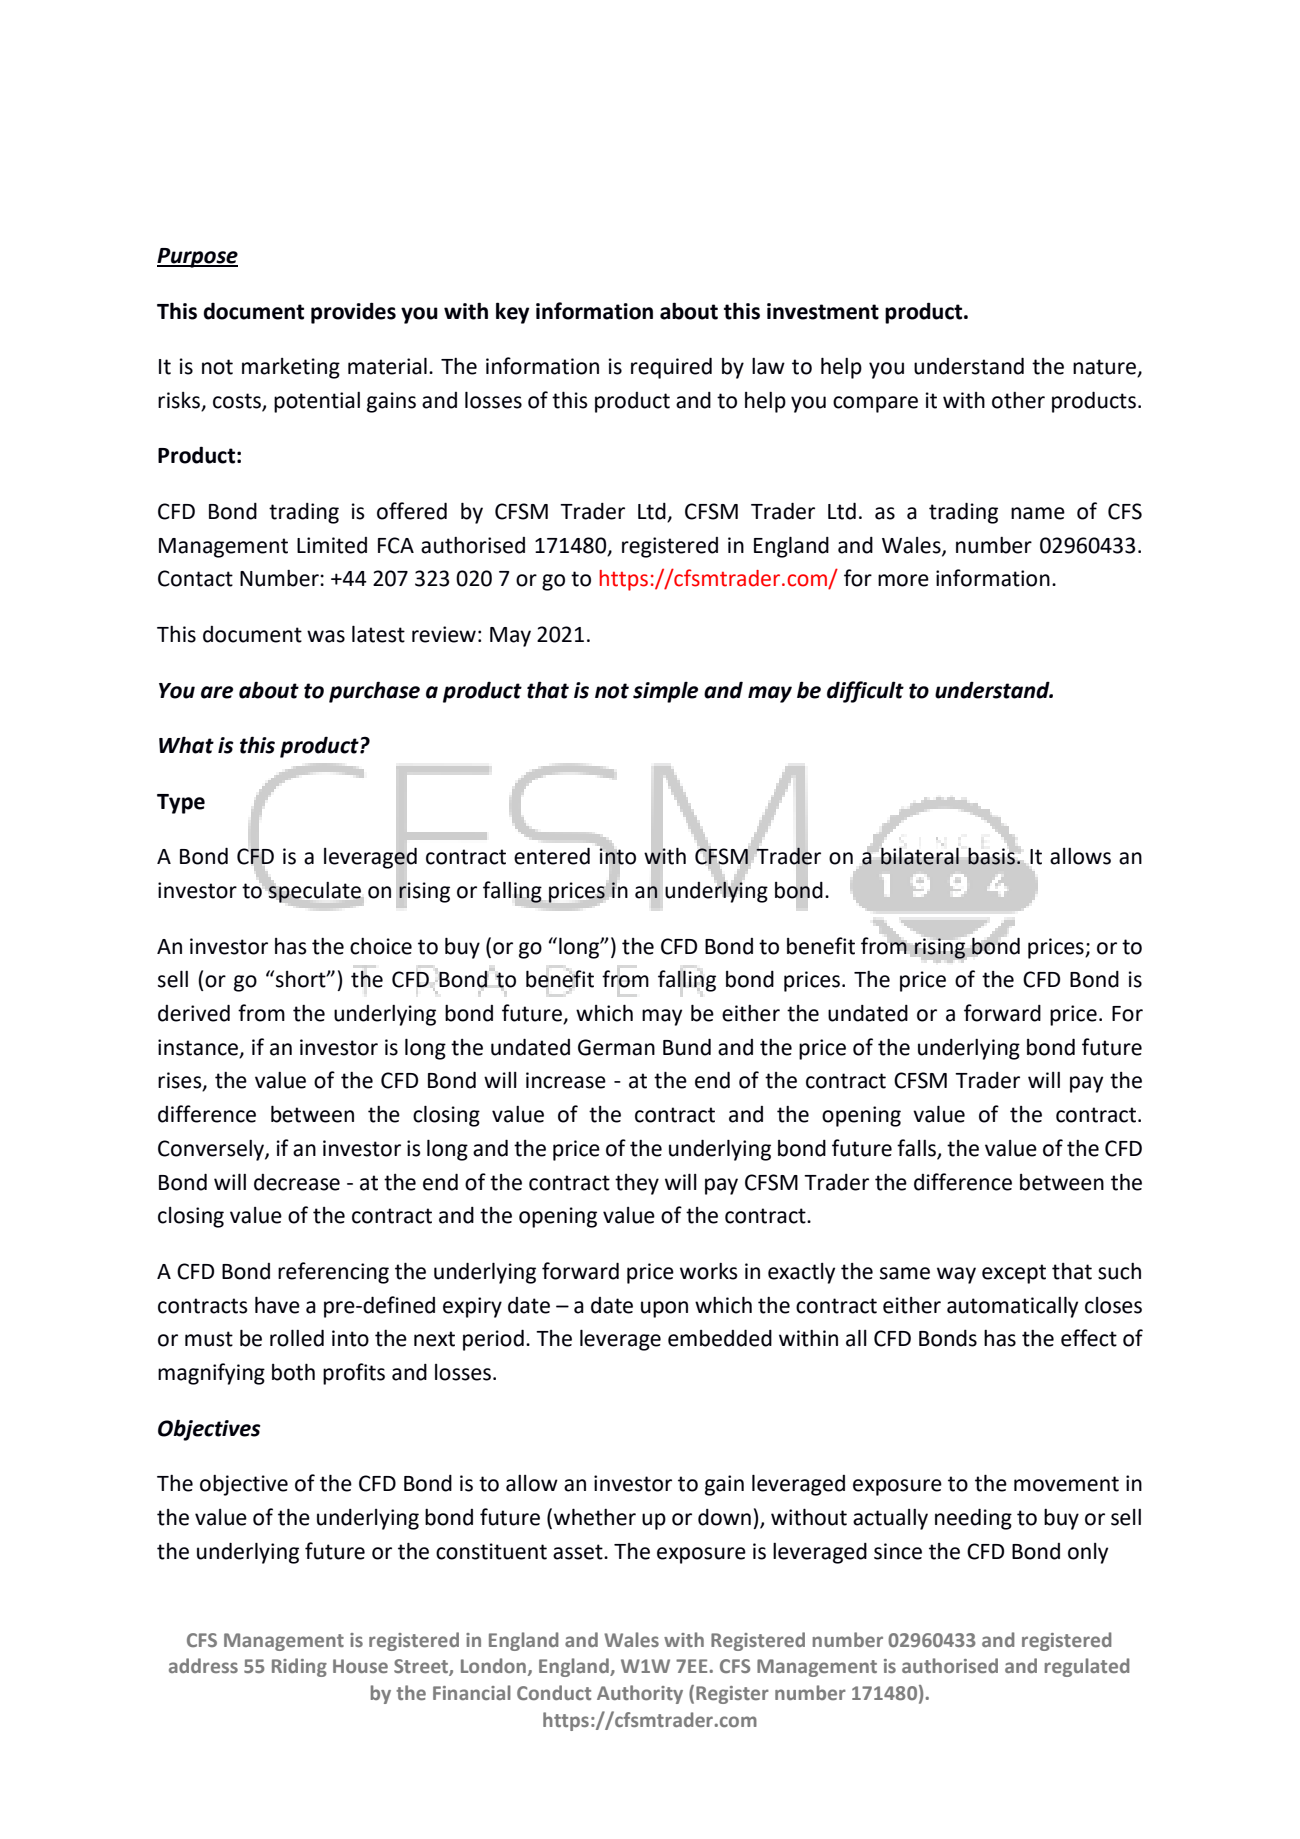 The image size is (1300, 1839). Describe the element at coordinates (353, 313) in the image. I see `provides` at that location.
